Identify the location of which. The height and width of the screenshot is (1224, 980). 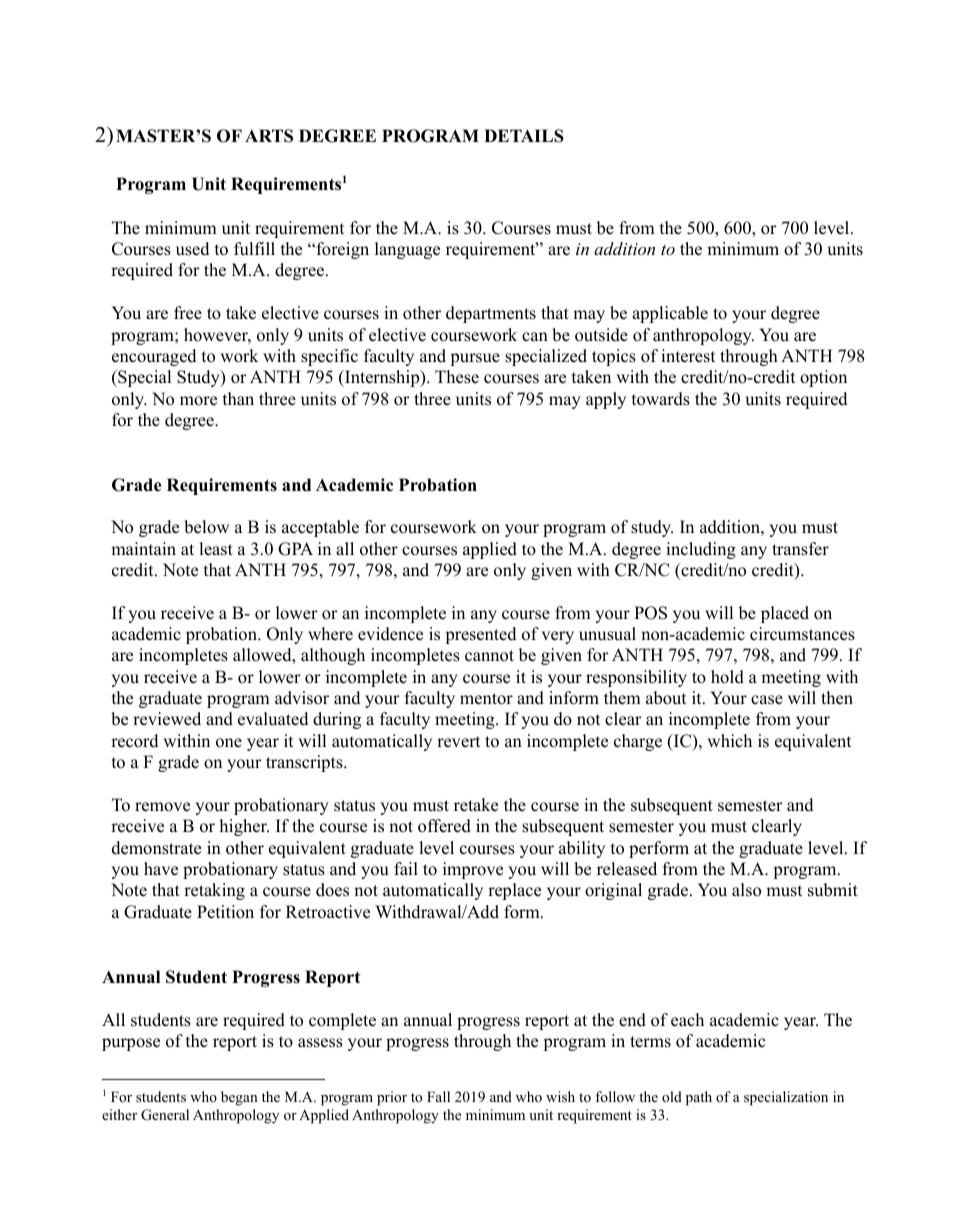
(729, 741).
